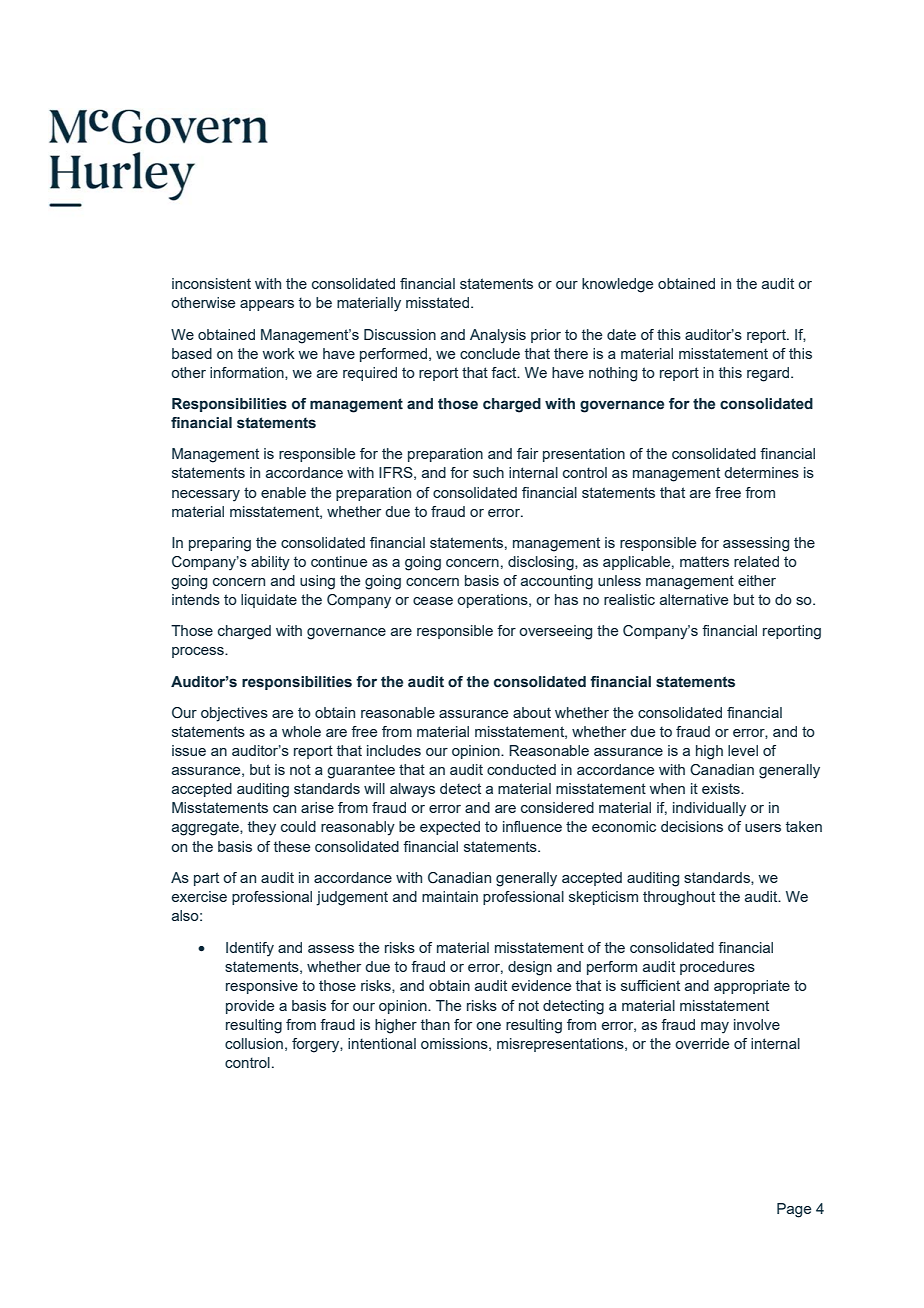  What do you see at coordinates (694, 599) in the screenshot?
I see `alternative` at bounding box center [694, 599].
